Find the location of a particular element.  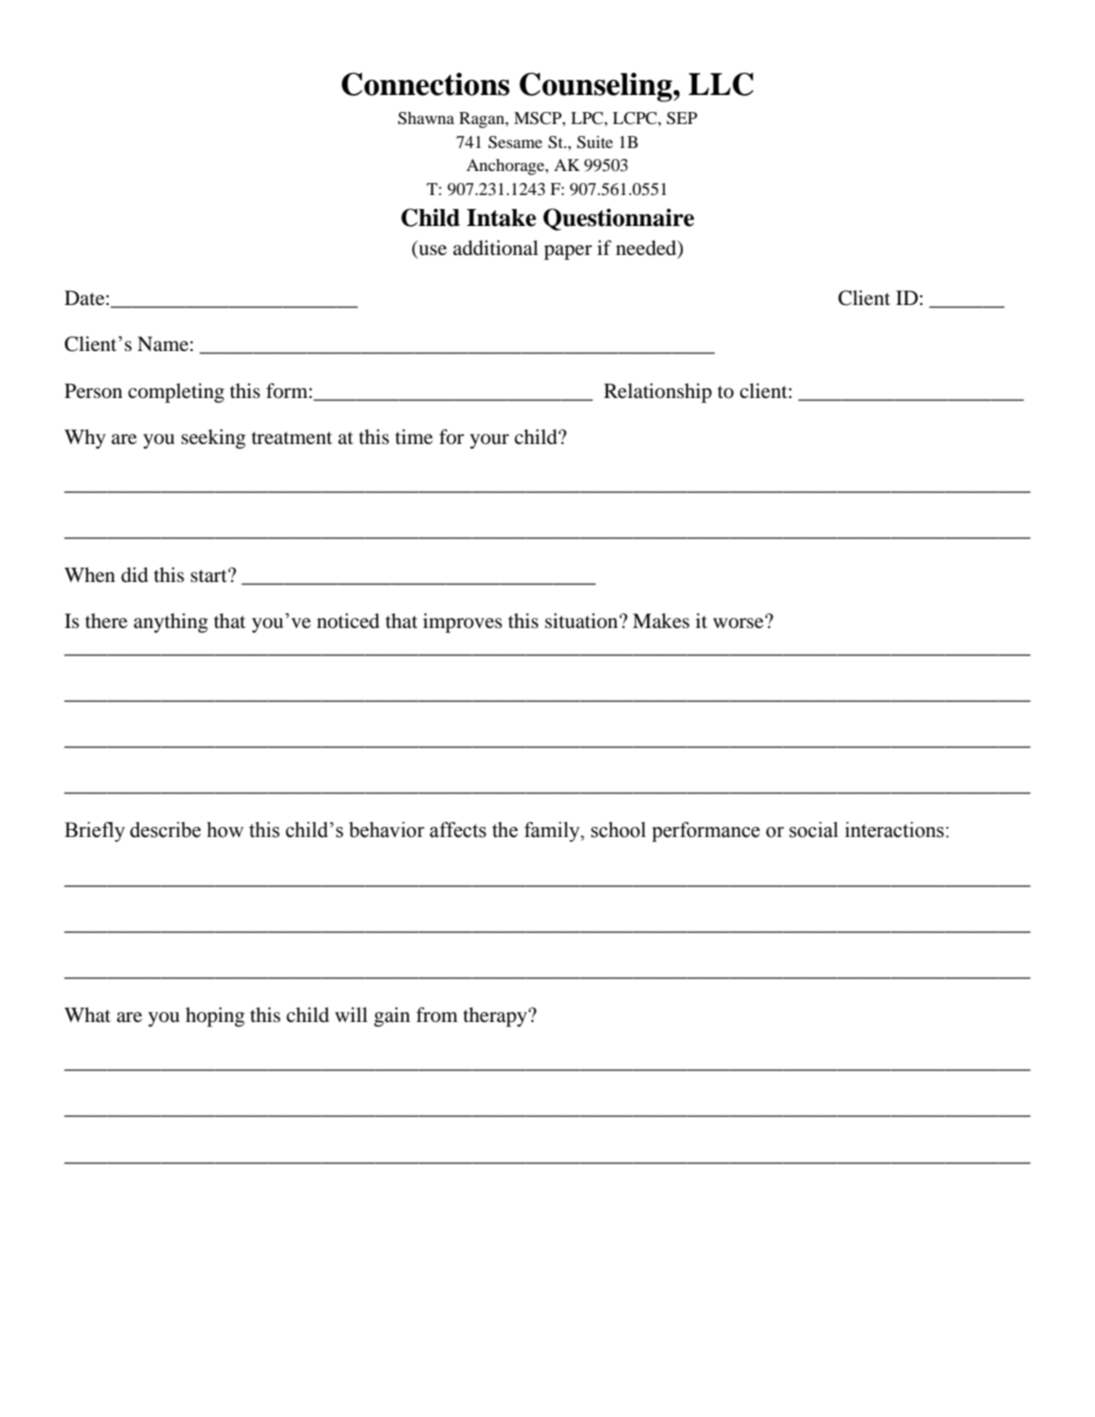

additional is located at coordinates (495, 248).
